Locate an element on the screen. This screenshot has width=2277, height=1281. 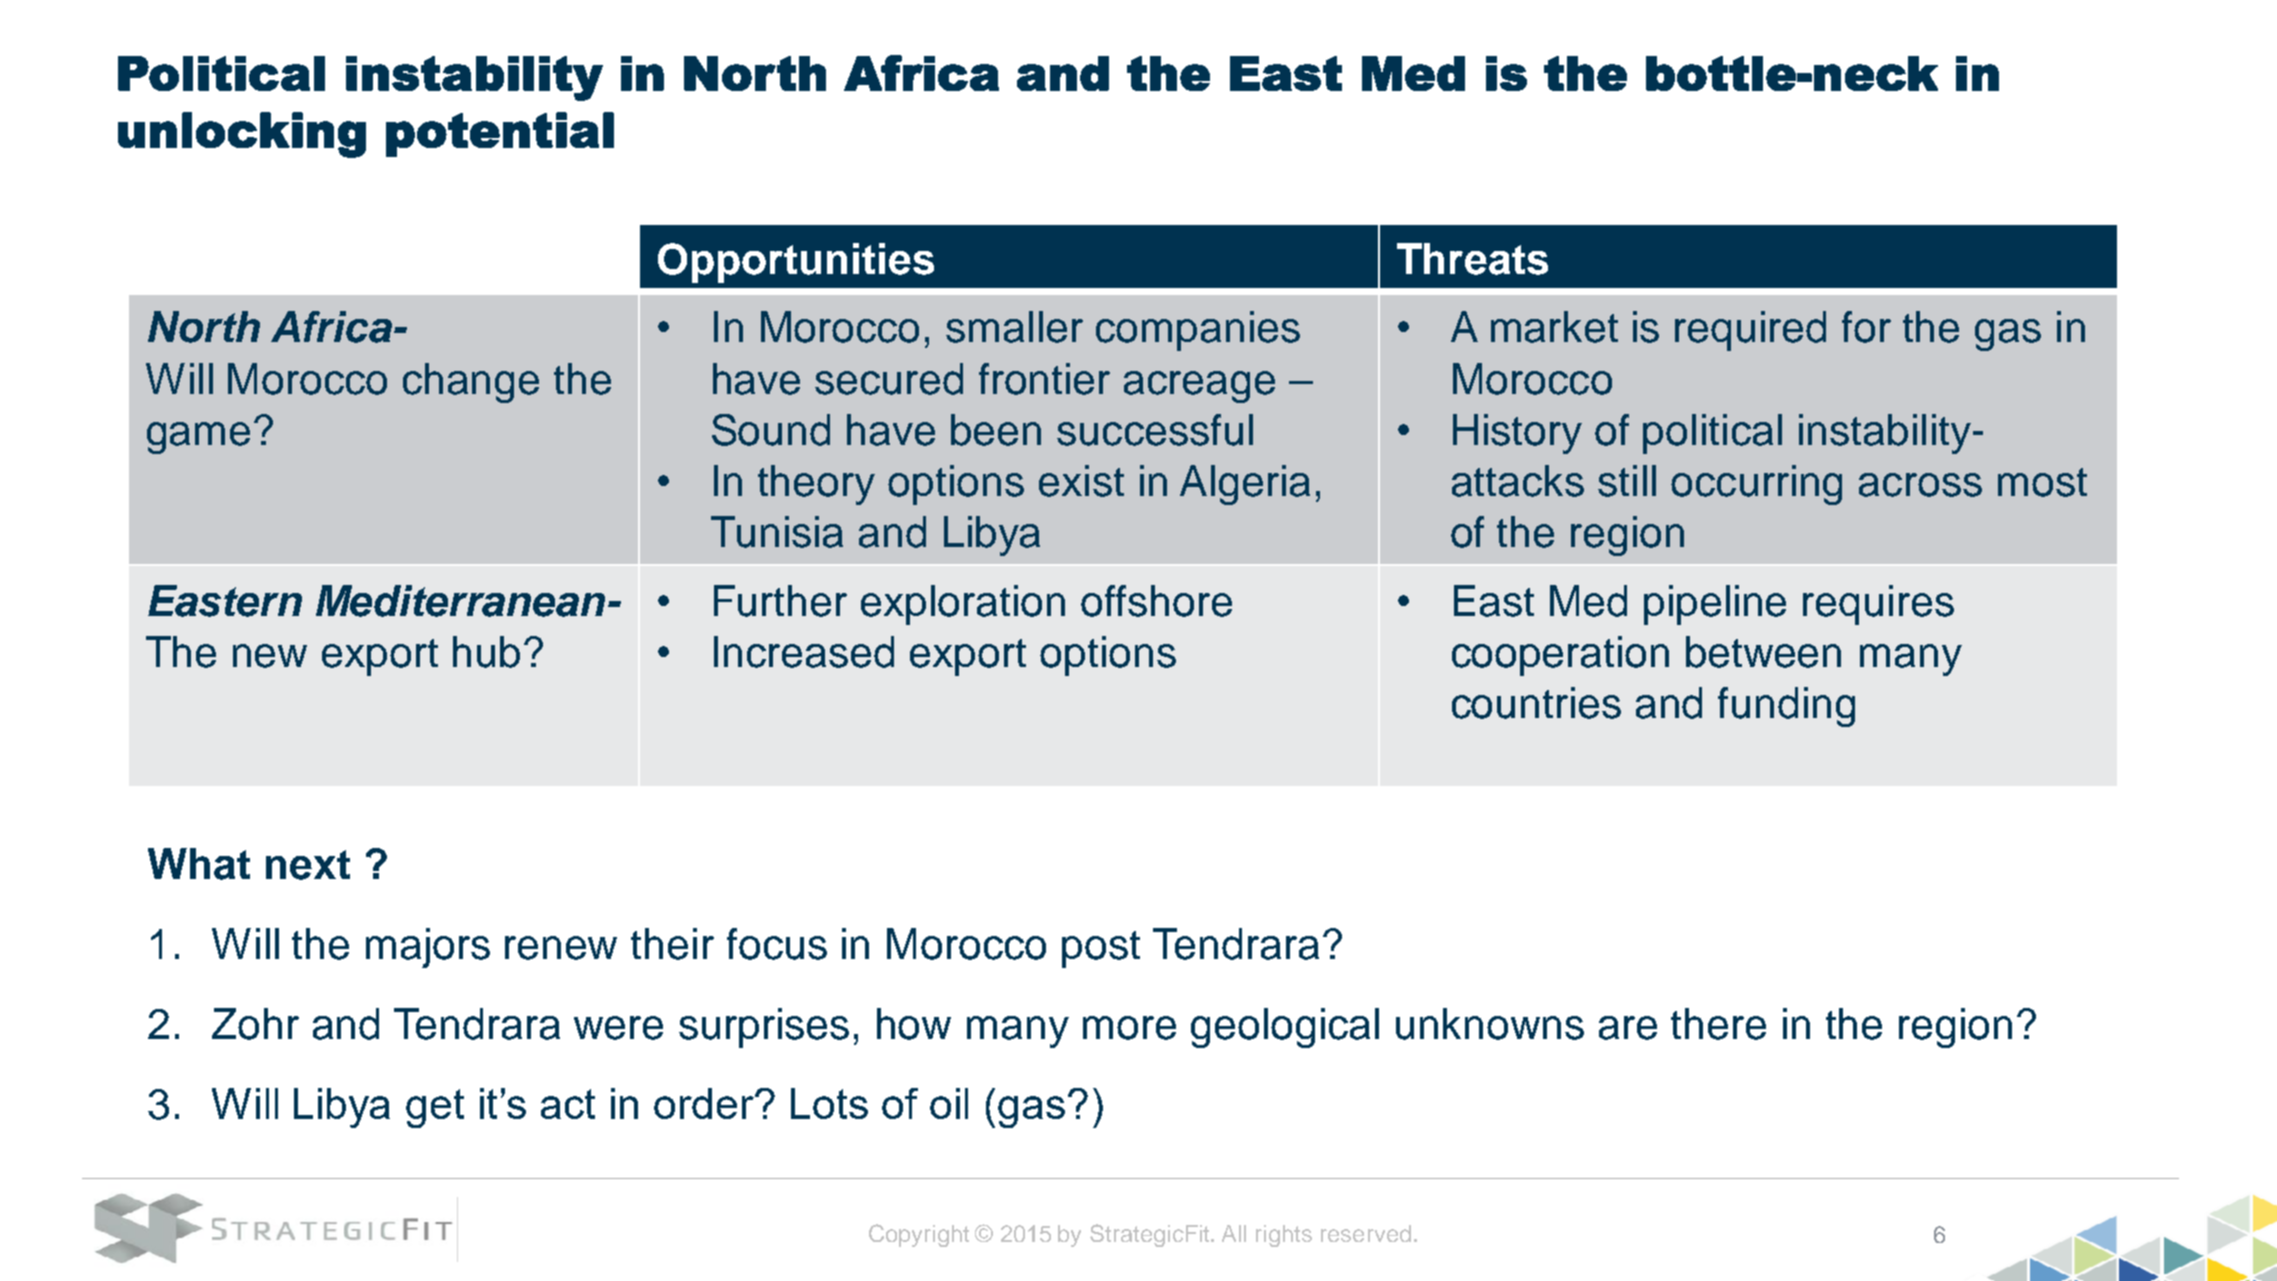
exist is located at coordinates (1081, 481).
